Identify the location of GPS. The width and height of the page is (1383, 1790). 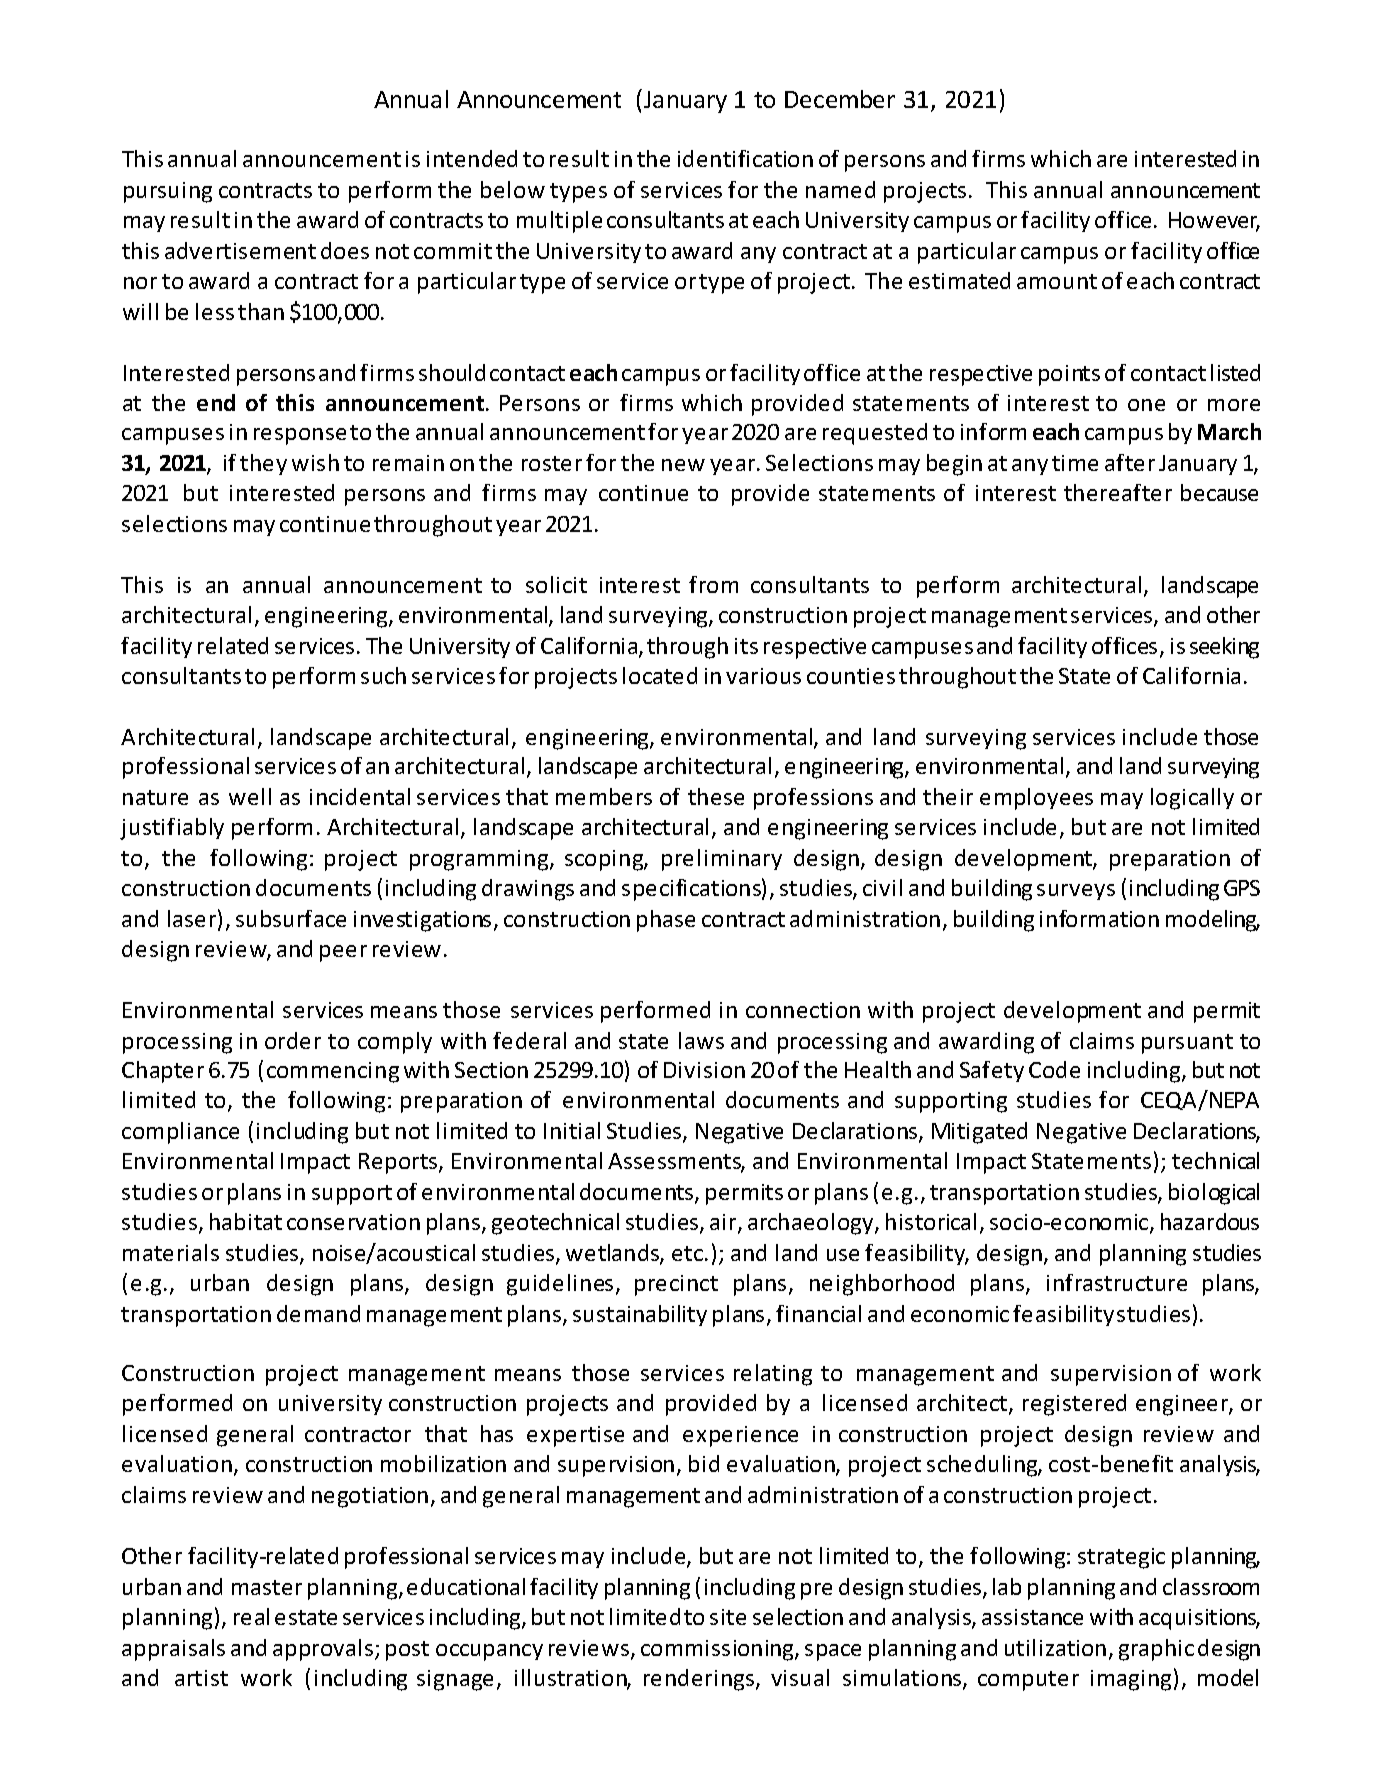
(1242, 888).
